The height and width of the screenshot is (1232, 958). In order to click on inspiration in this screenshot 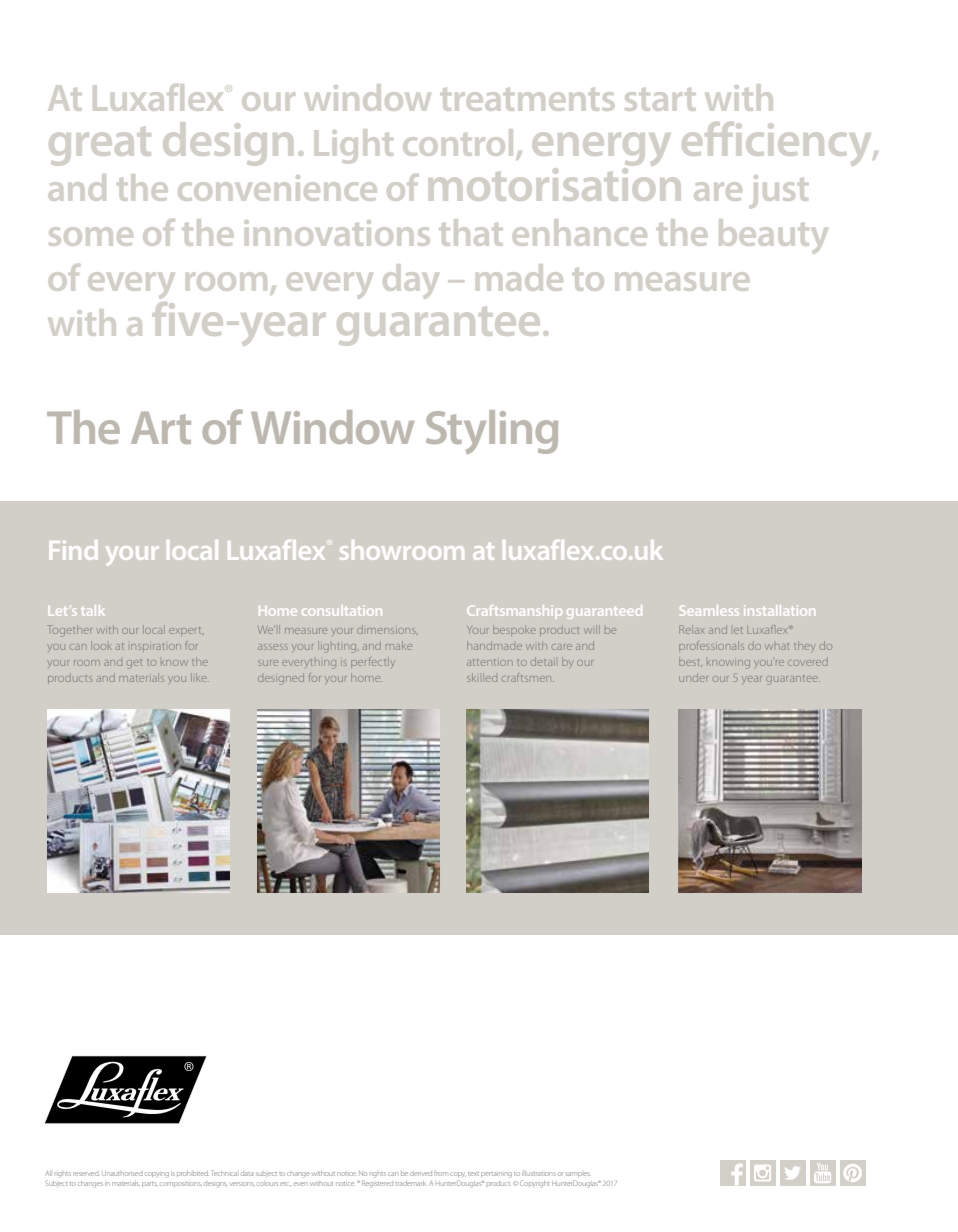, I will do `click(156, 646)`.
